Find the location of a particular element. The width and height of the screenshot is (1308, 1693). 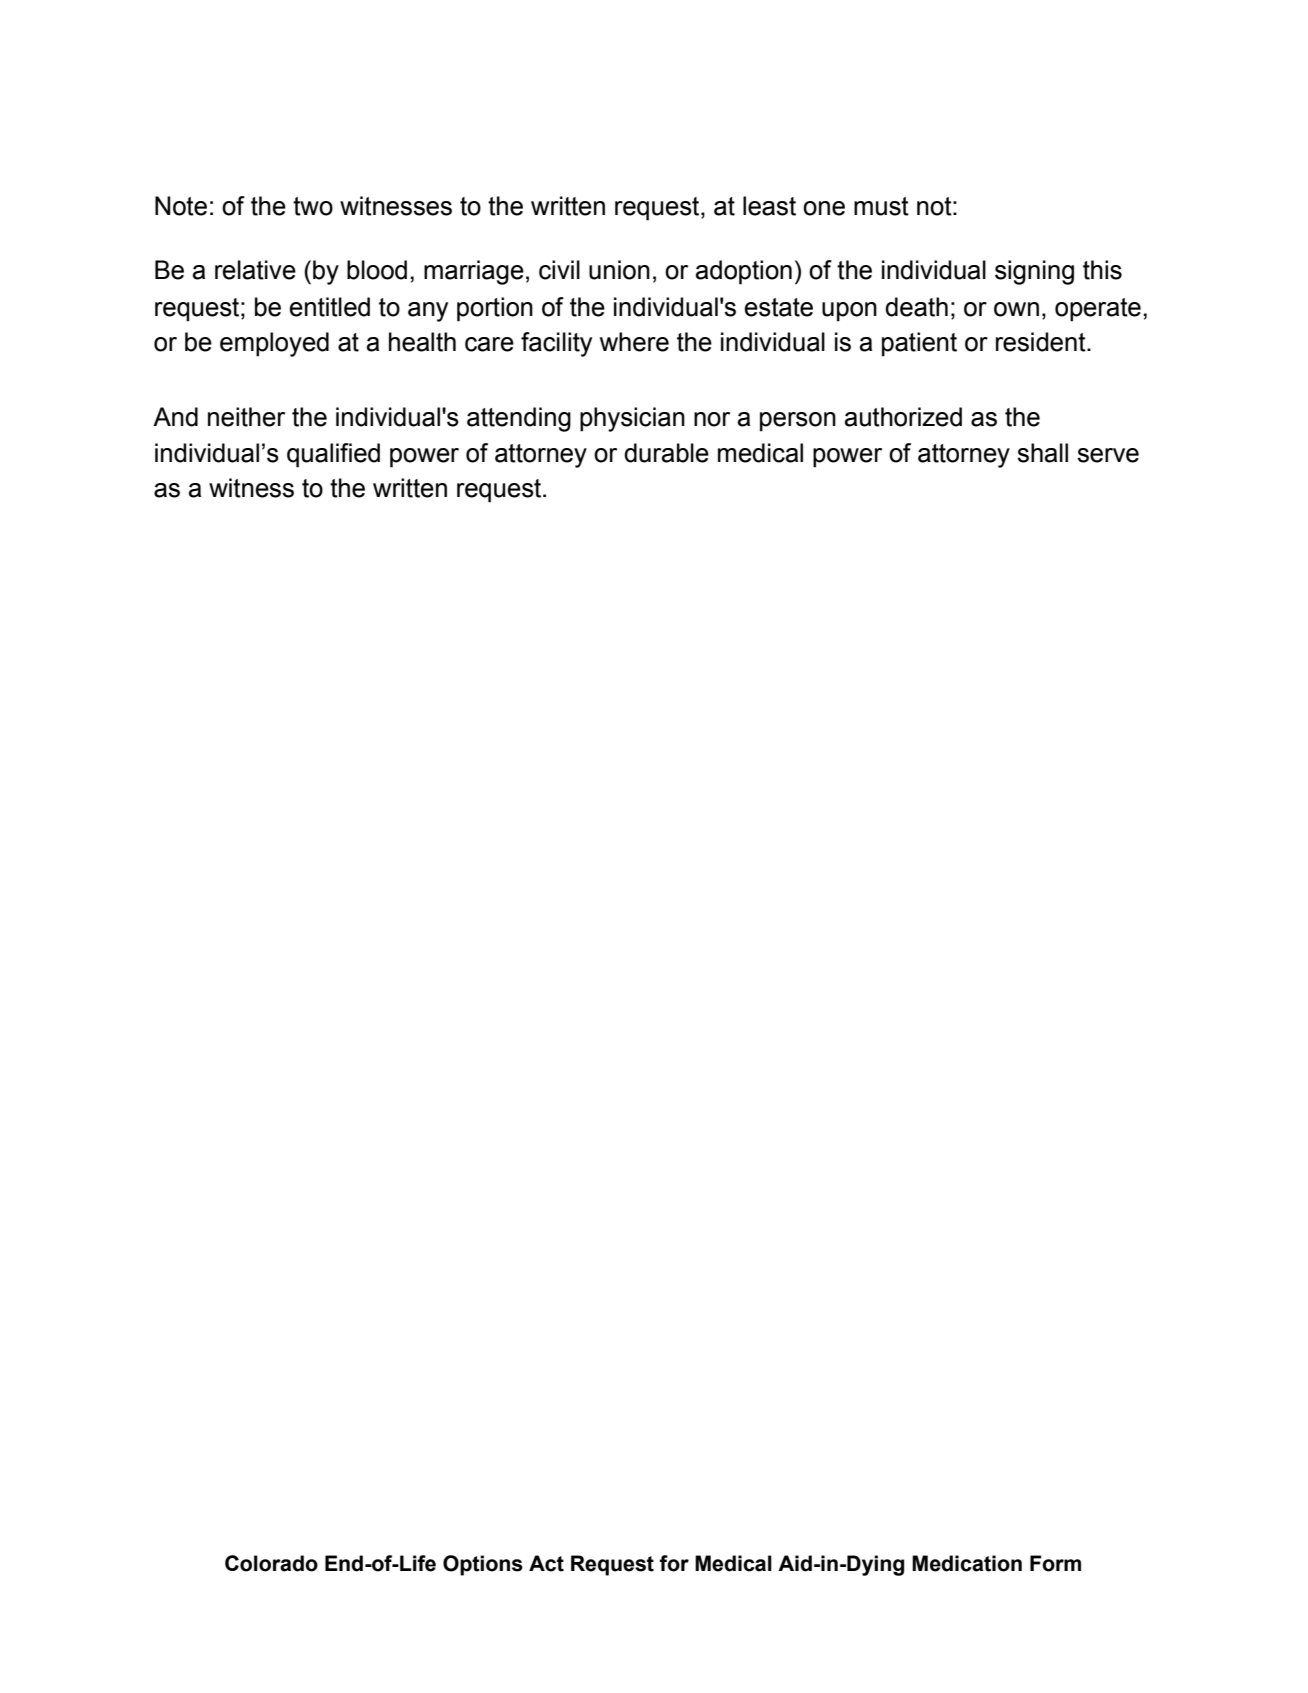

union is located at coordinates (619, 270).
